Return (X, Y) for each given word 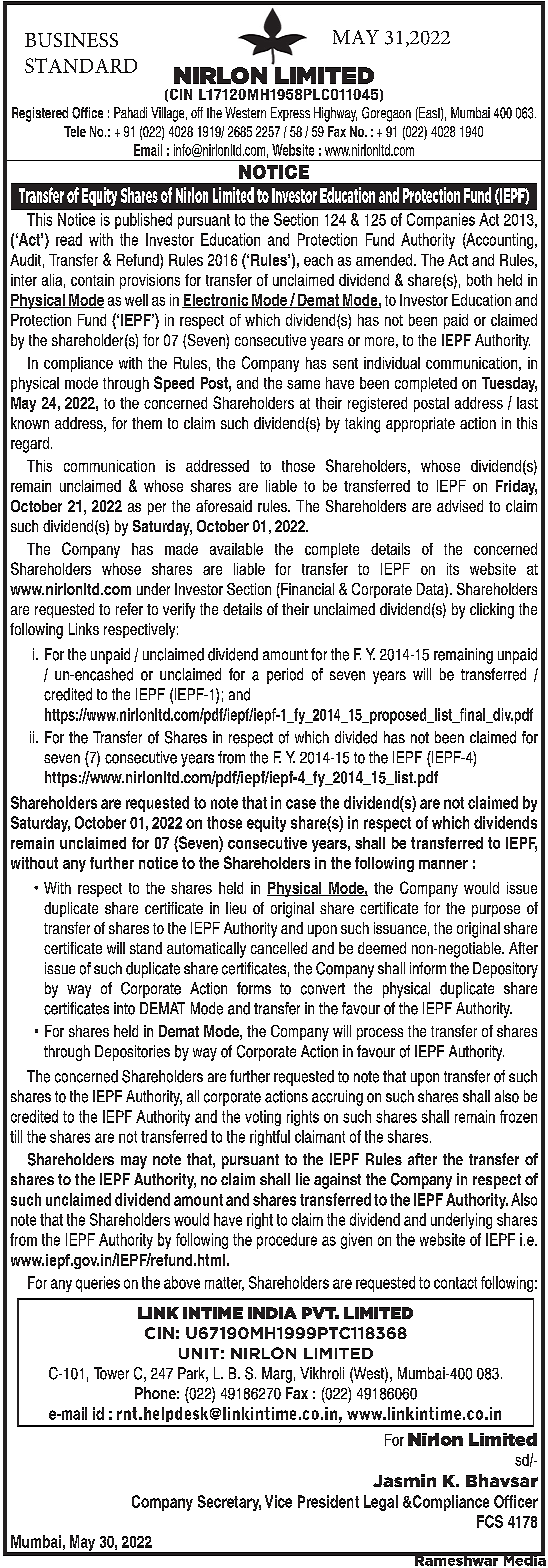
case (301, 804)
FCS (490, 1521)
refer (129, 609)
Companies (441, 221)
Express (290, 114)
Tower (111, 1373)
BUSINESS (71, 40)
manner (443, 864)
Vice (278, 1501)
